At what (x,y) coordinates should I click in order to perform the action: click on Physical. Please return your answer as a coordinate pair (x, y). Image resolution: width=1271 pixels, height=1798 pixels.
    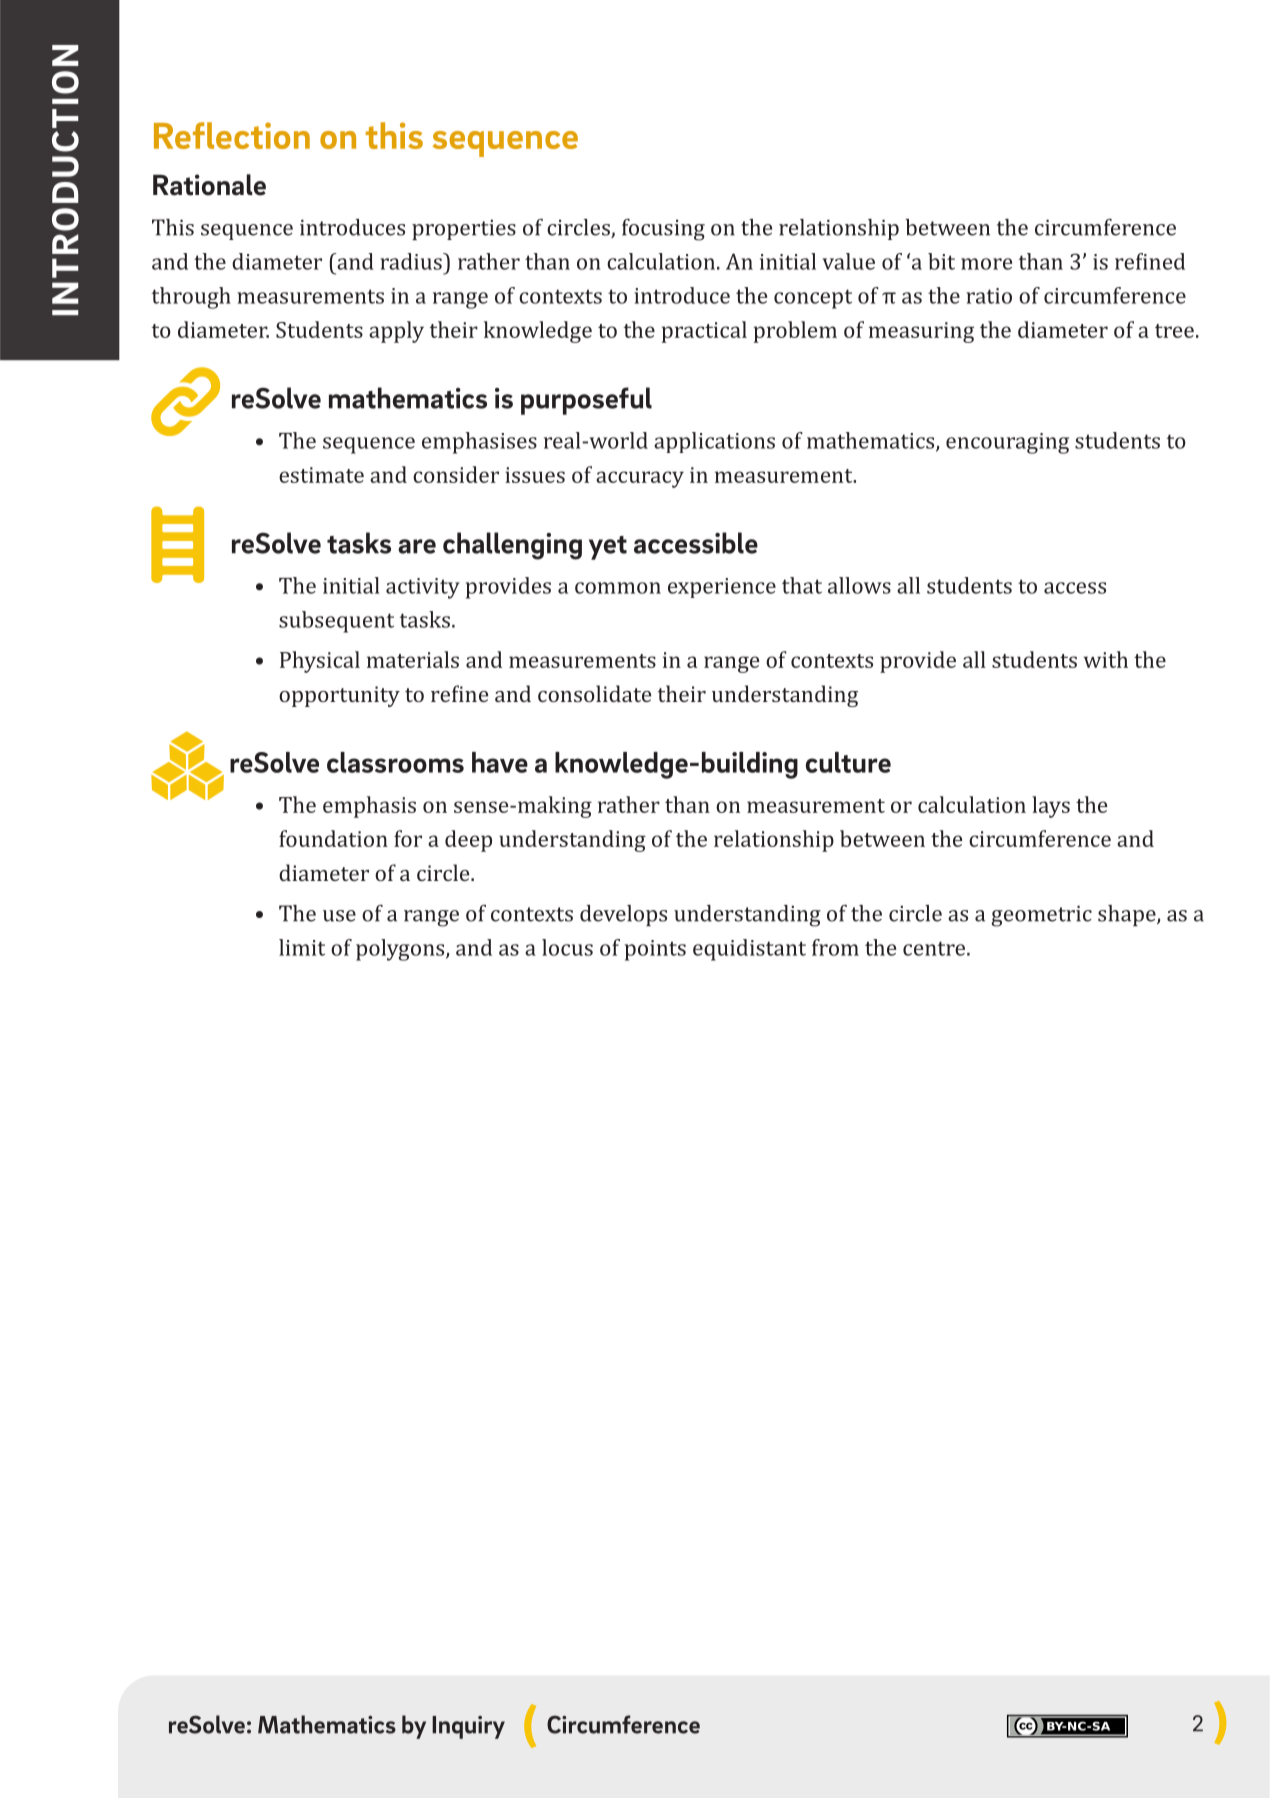
    Looking at the image, I should click on (320, 662).
